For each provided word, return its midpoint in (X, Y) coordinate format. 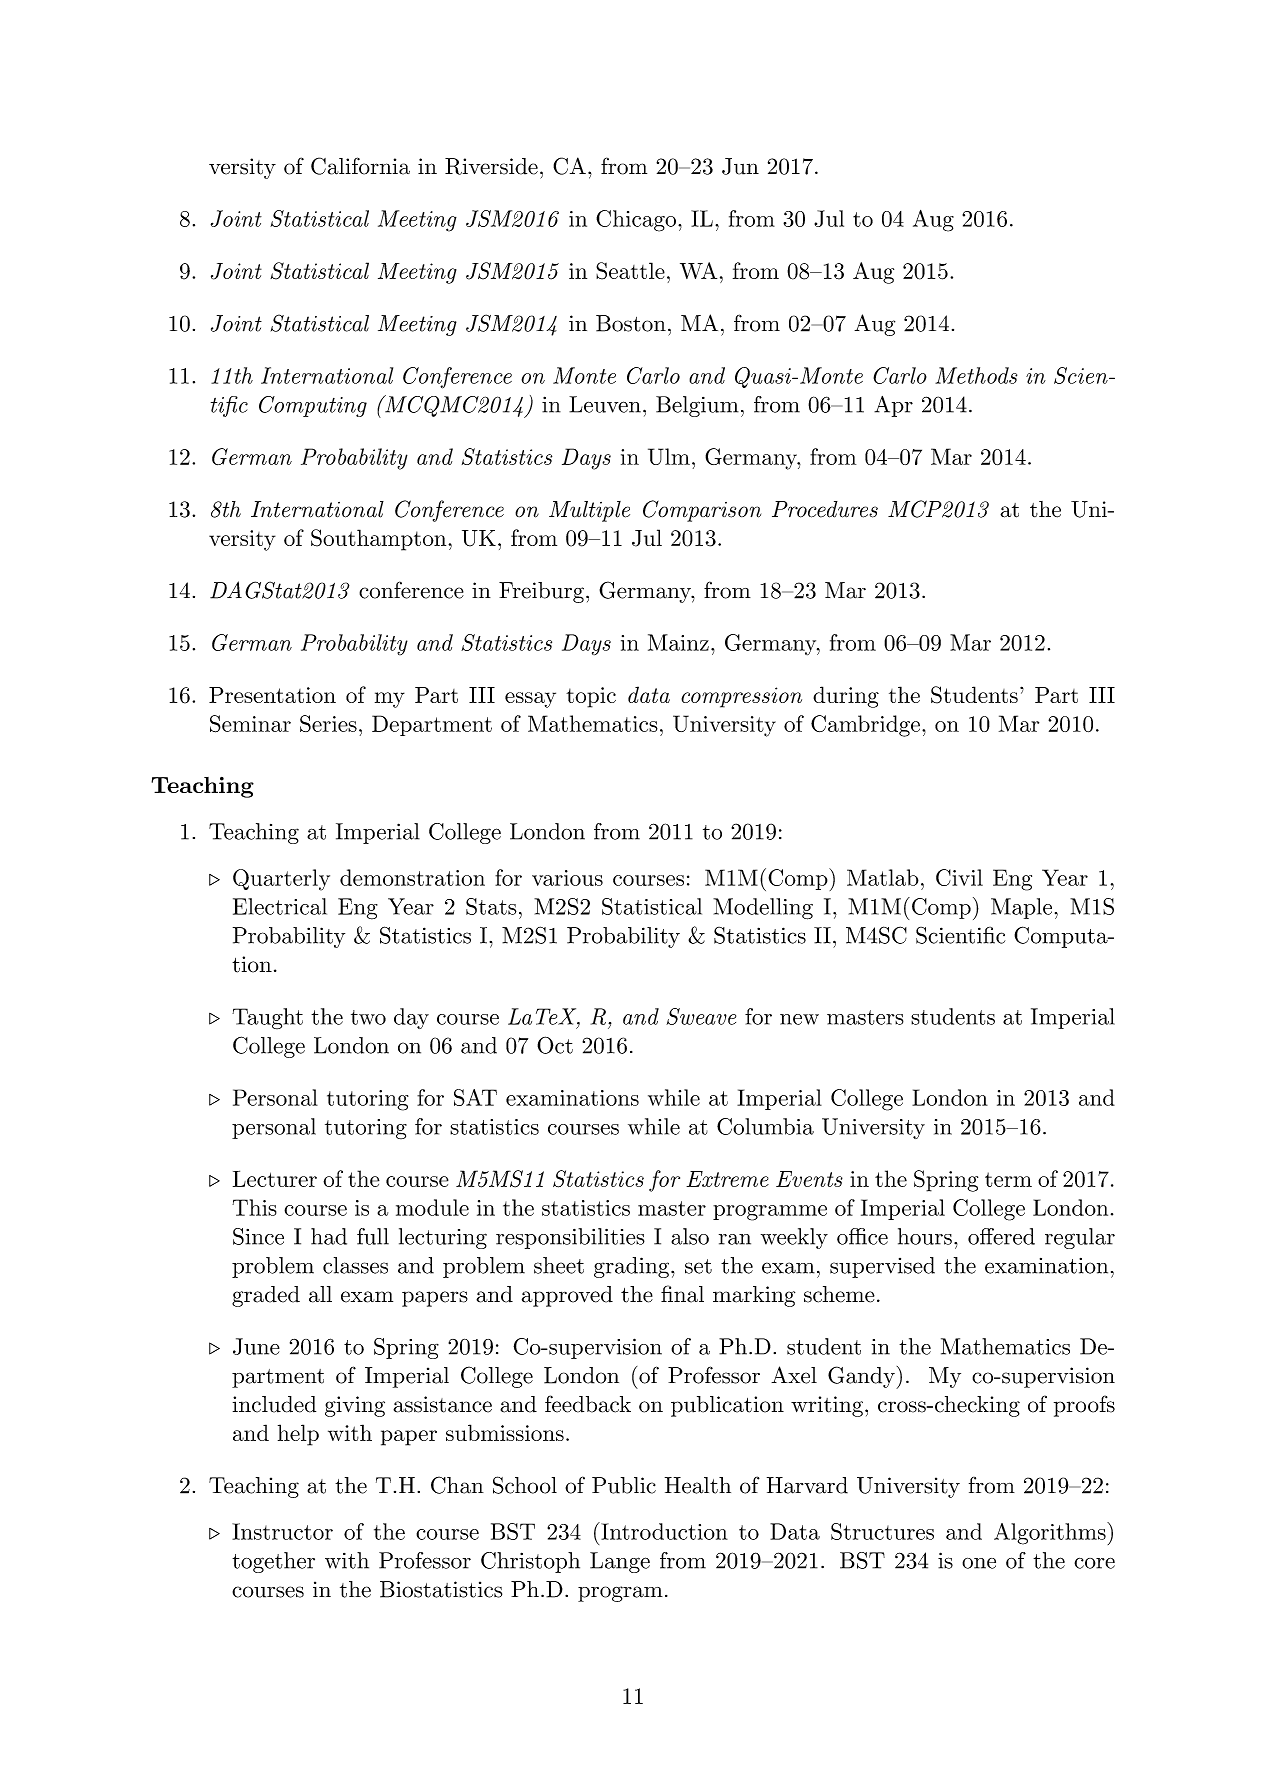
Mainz (678, 642)
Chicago (636, 221)
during (846, 697)
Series (328, 723)
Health (698, 1485)
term (1008, 1179)
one (979, 1563)
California (360, 166)
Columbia (765, 1126)
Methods (976, 375)
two (368, 1017)
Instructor (282, 1531)
